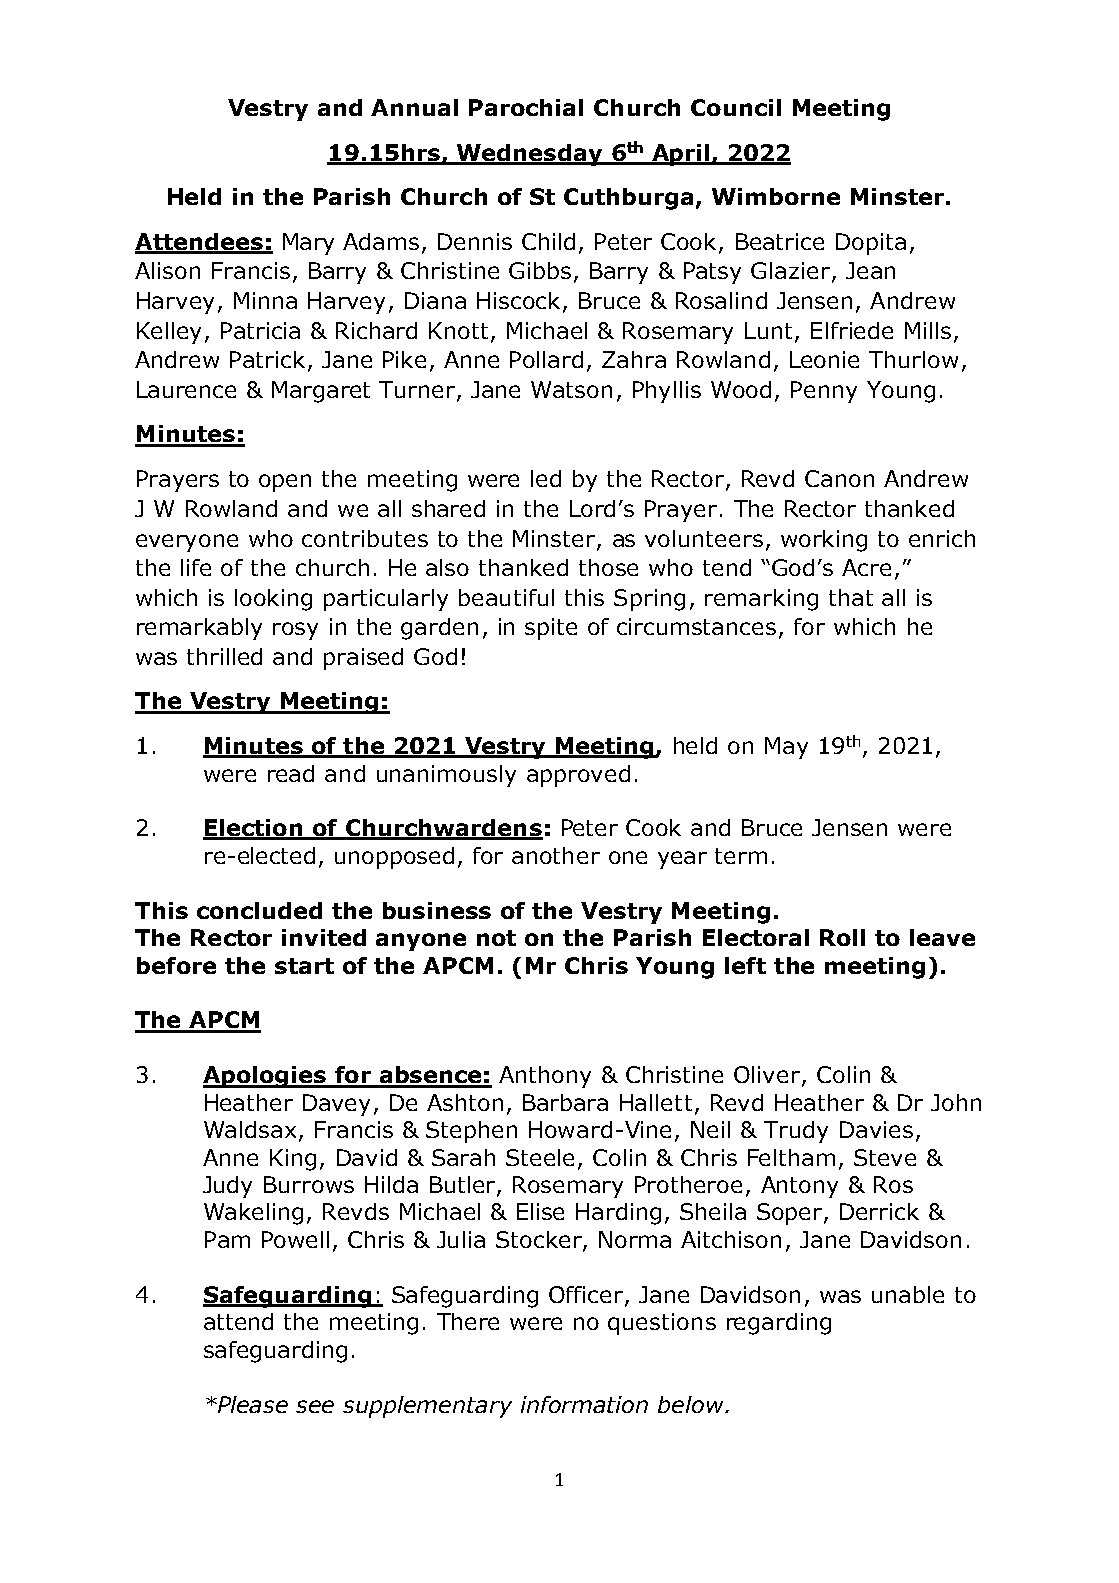 The image size is (1119, 1583). I want to click on read, so click(291, 773).
